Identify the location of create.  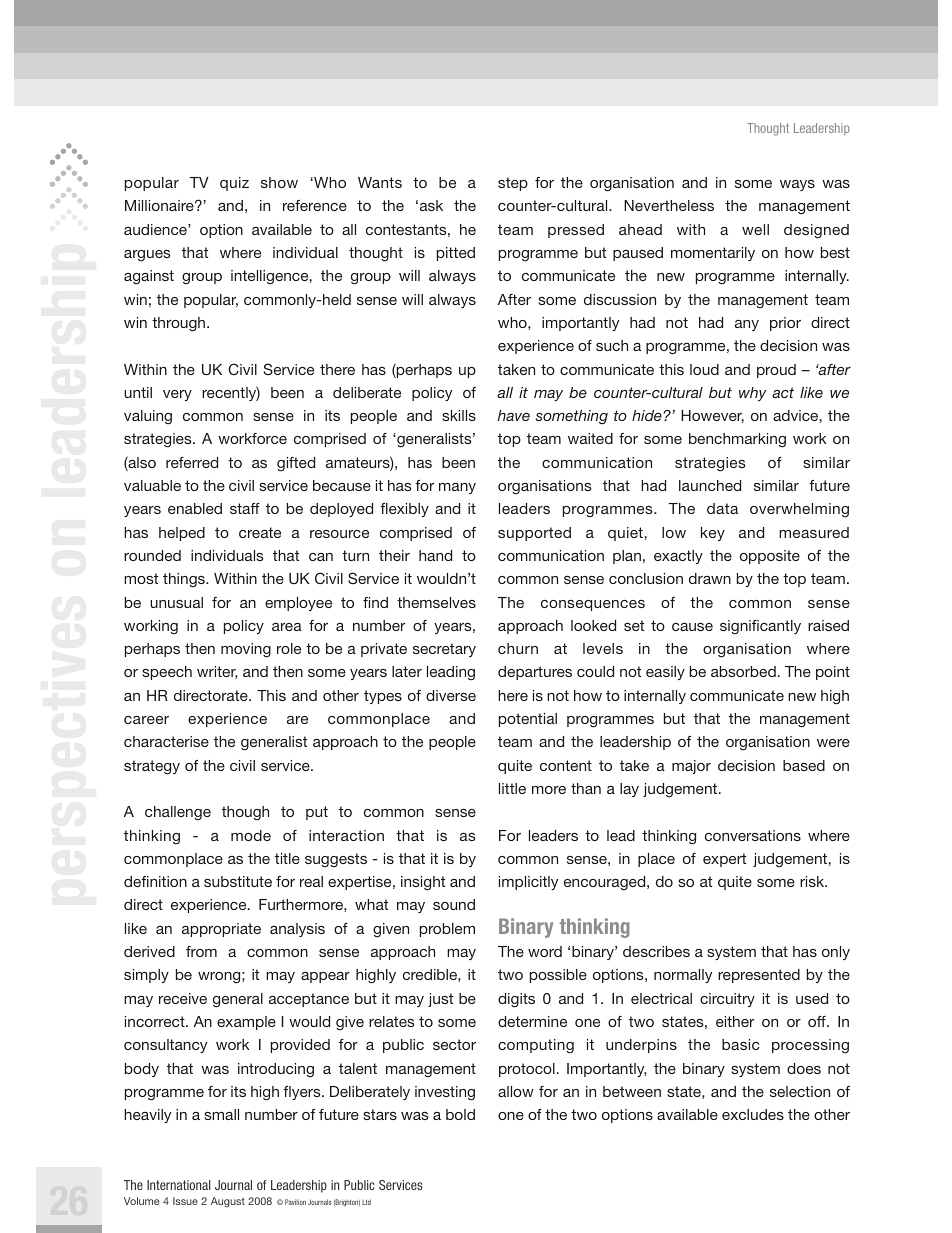
(260, 532).
